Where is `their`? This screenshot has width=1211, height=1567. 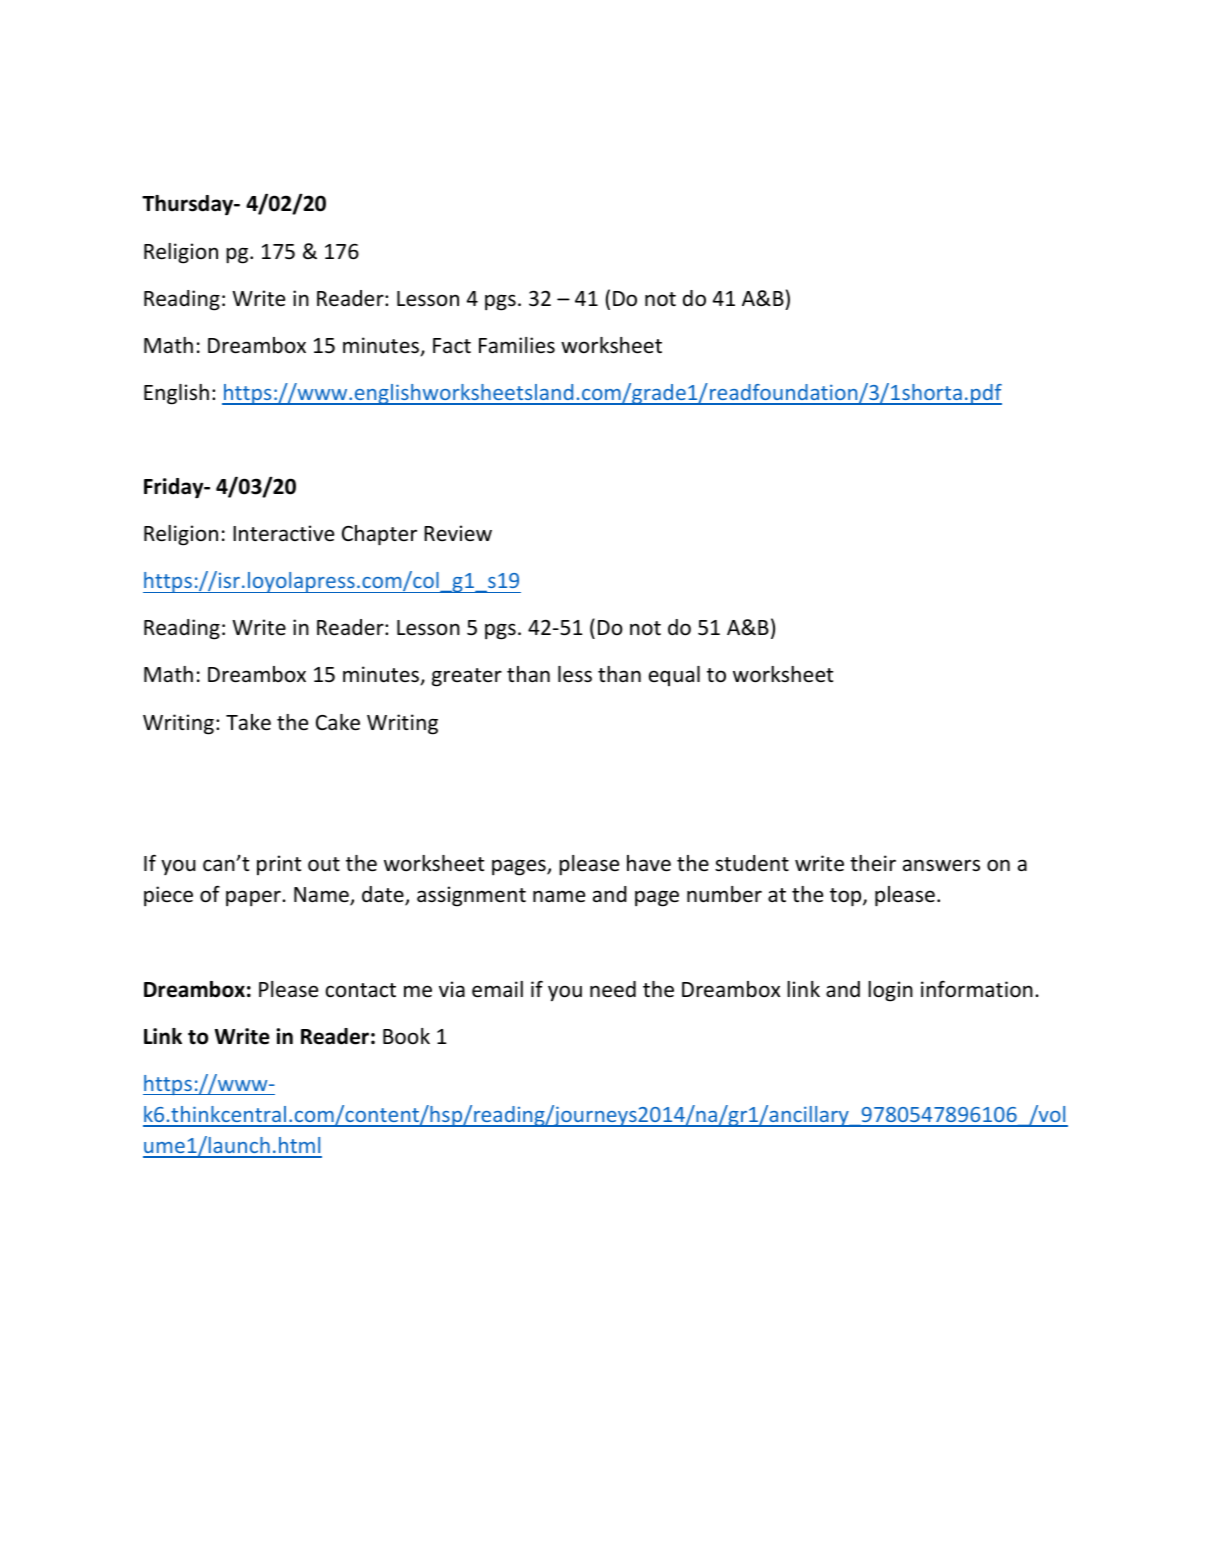
their is located at coordinates (873, 863).
